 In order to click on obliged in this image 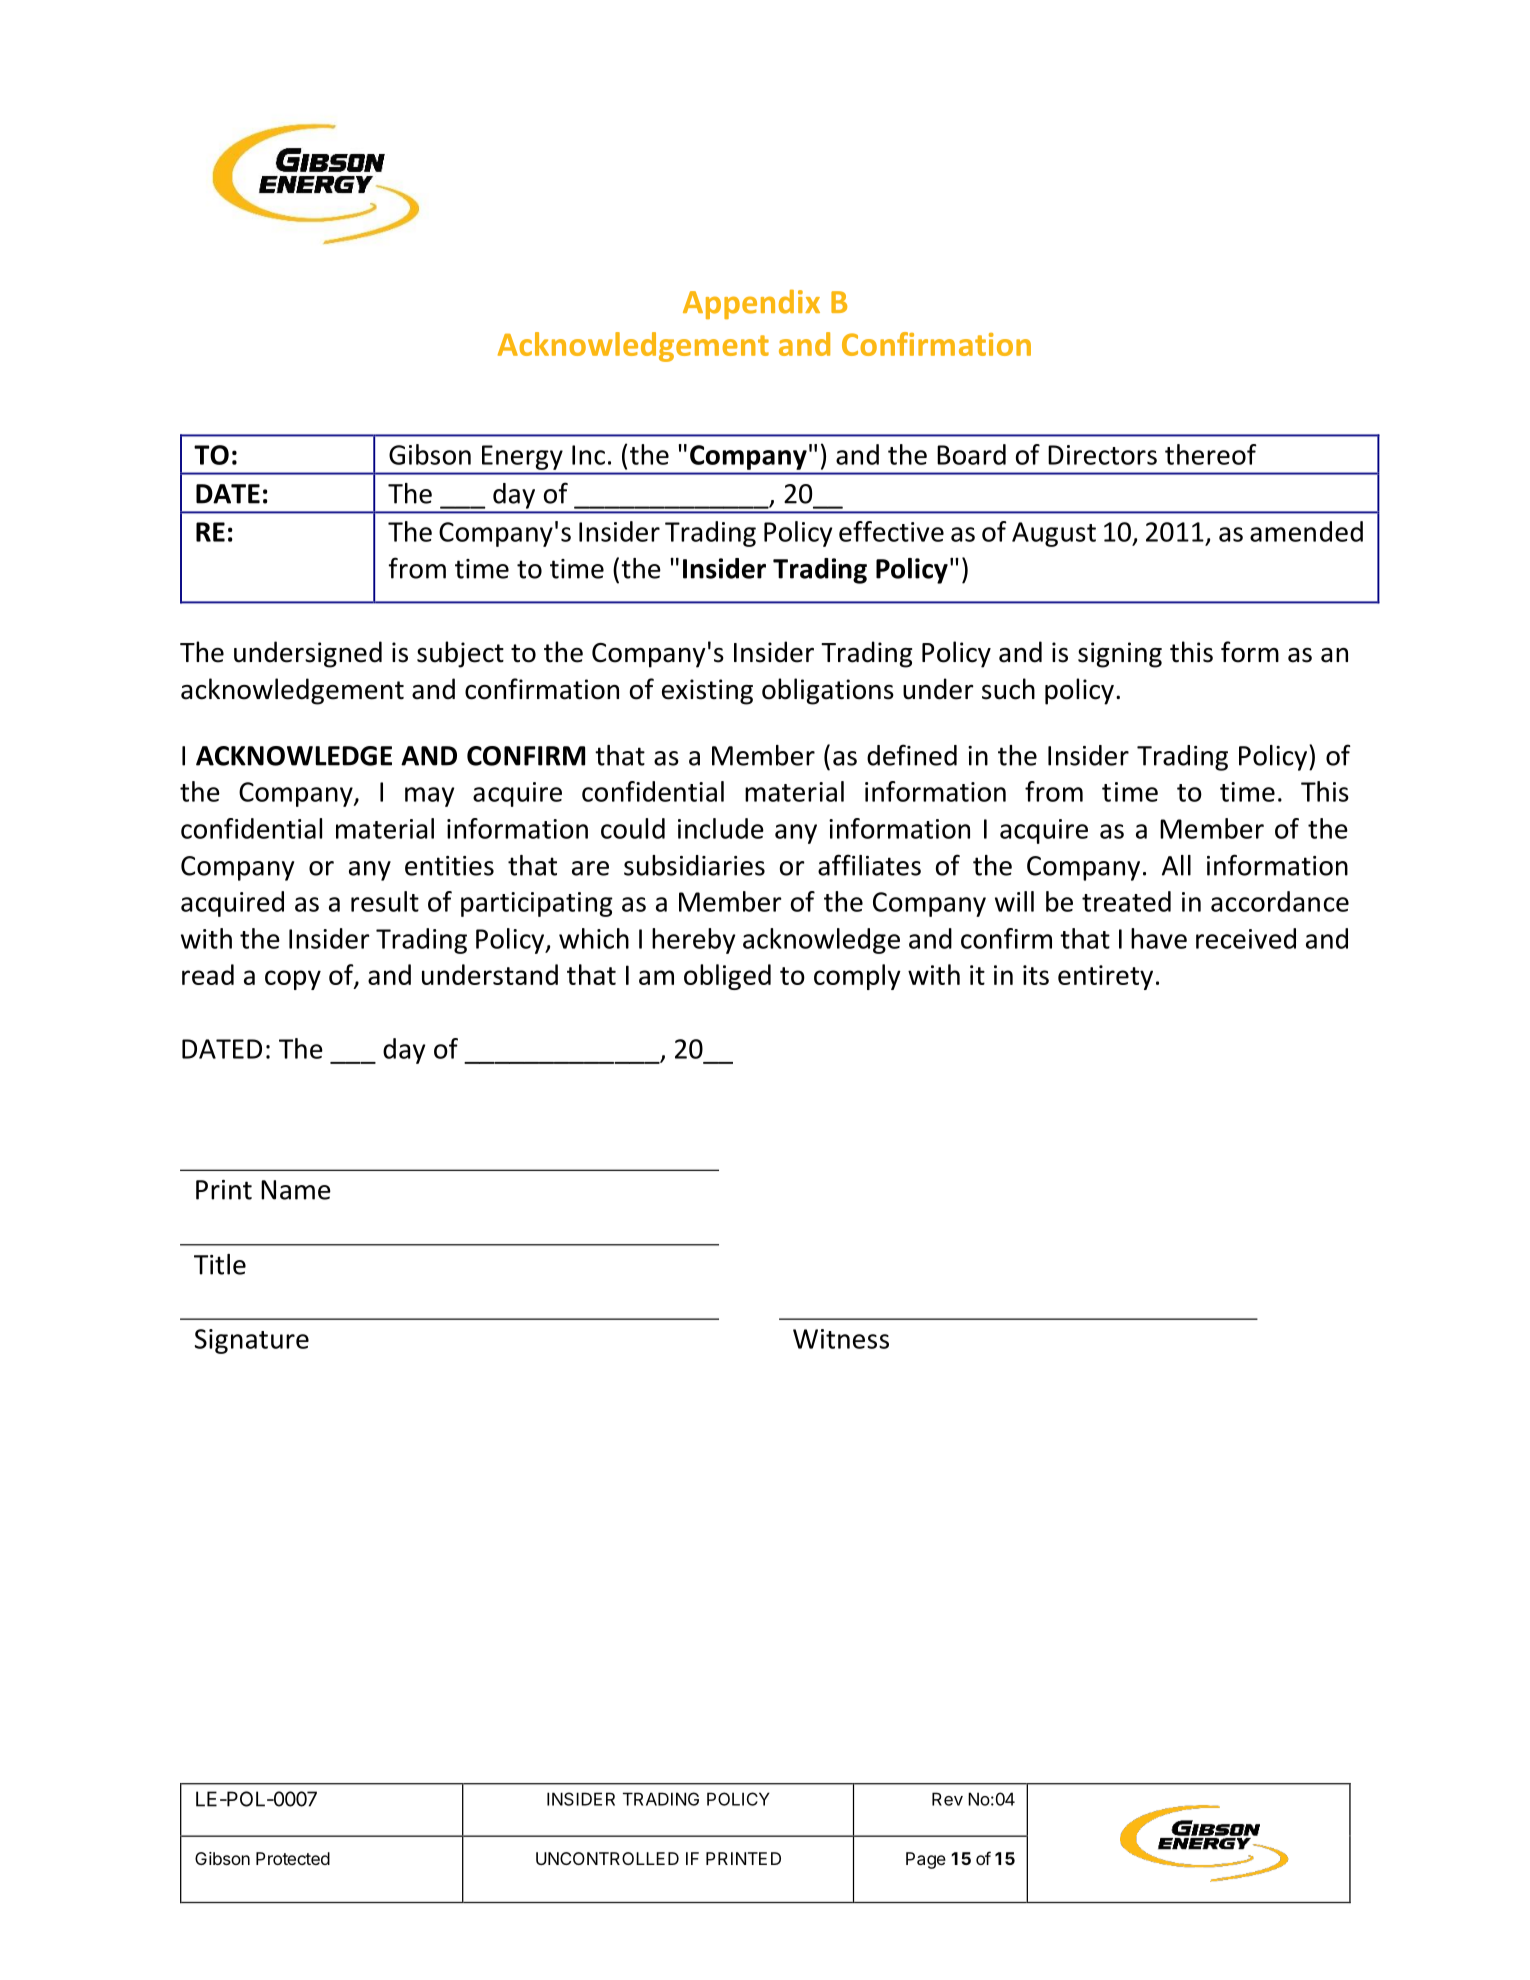, I will do `click(727, 977)`.
